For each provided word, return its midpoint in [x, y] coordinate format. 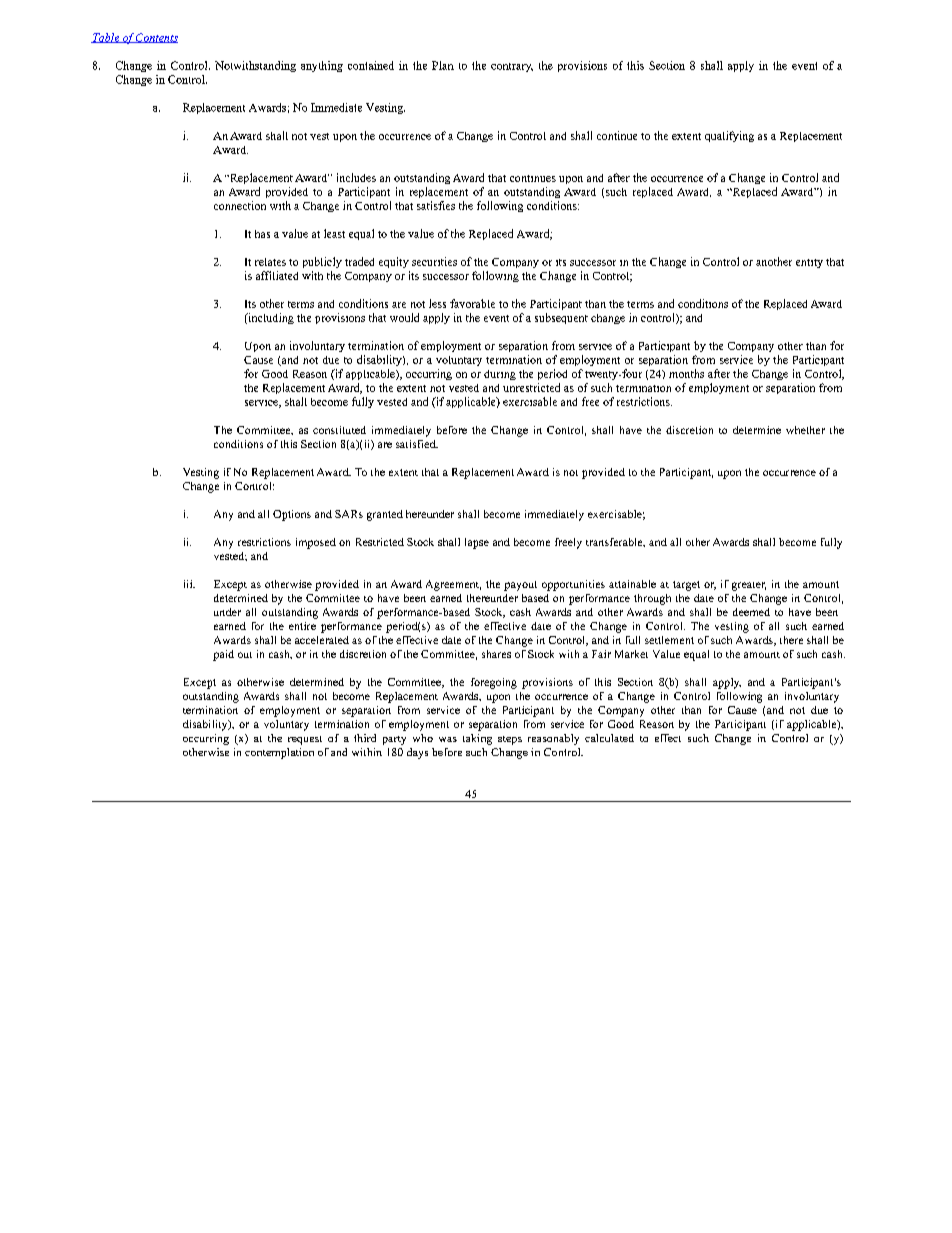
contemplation [279, 753]
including [270, 318]
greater [749, 586]
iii [189, 584]
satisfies [436, 205]
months [686, 373]
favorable [472, 303]
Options [292, 515]
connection [240, 205]
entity [809, 263]
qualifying [729, 136]
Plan [443, 65]
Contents [156, 38]
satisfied [417, 444]
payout [520, 586]
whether [805, 430]
